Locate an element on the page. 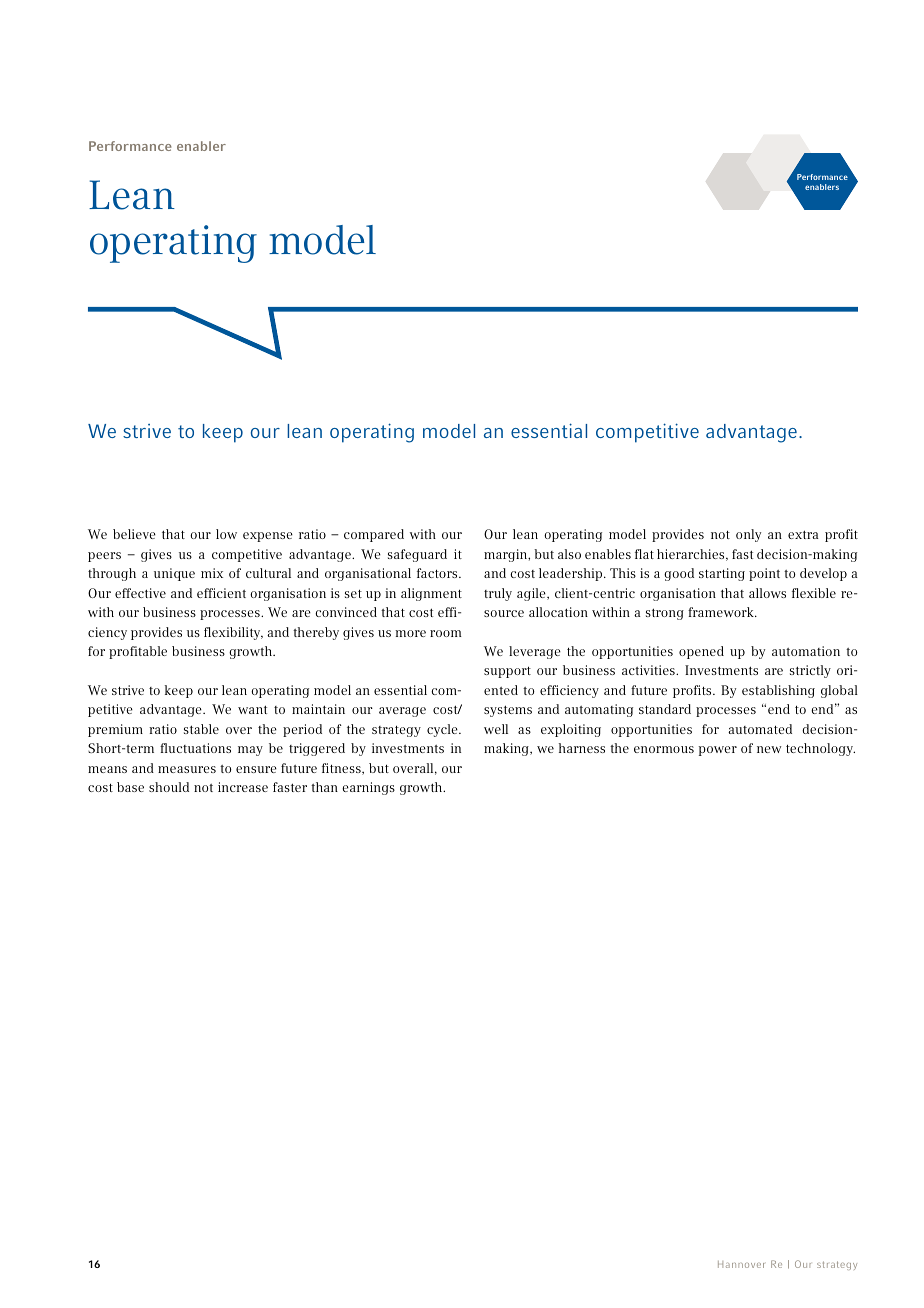 The image size is (924, 1308). only is located at coordinates (748, 535).
